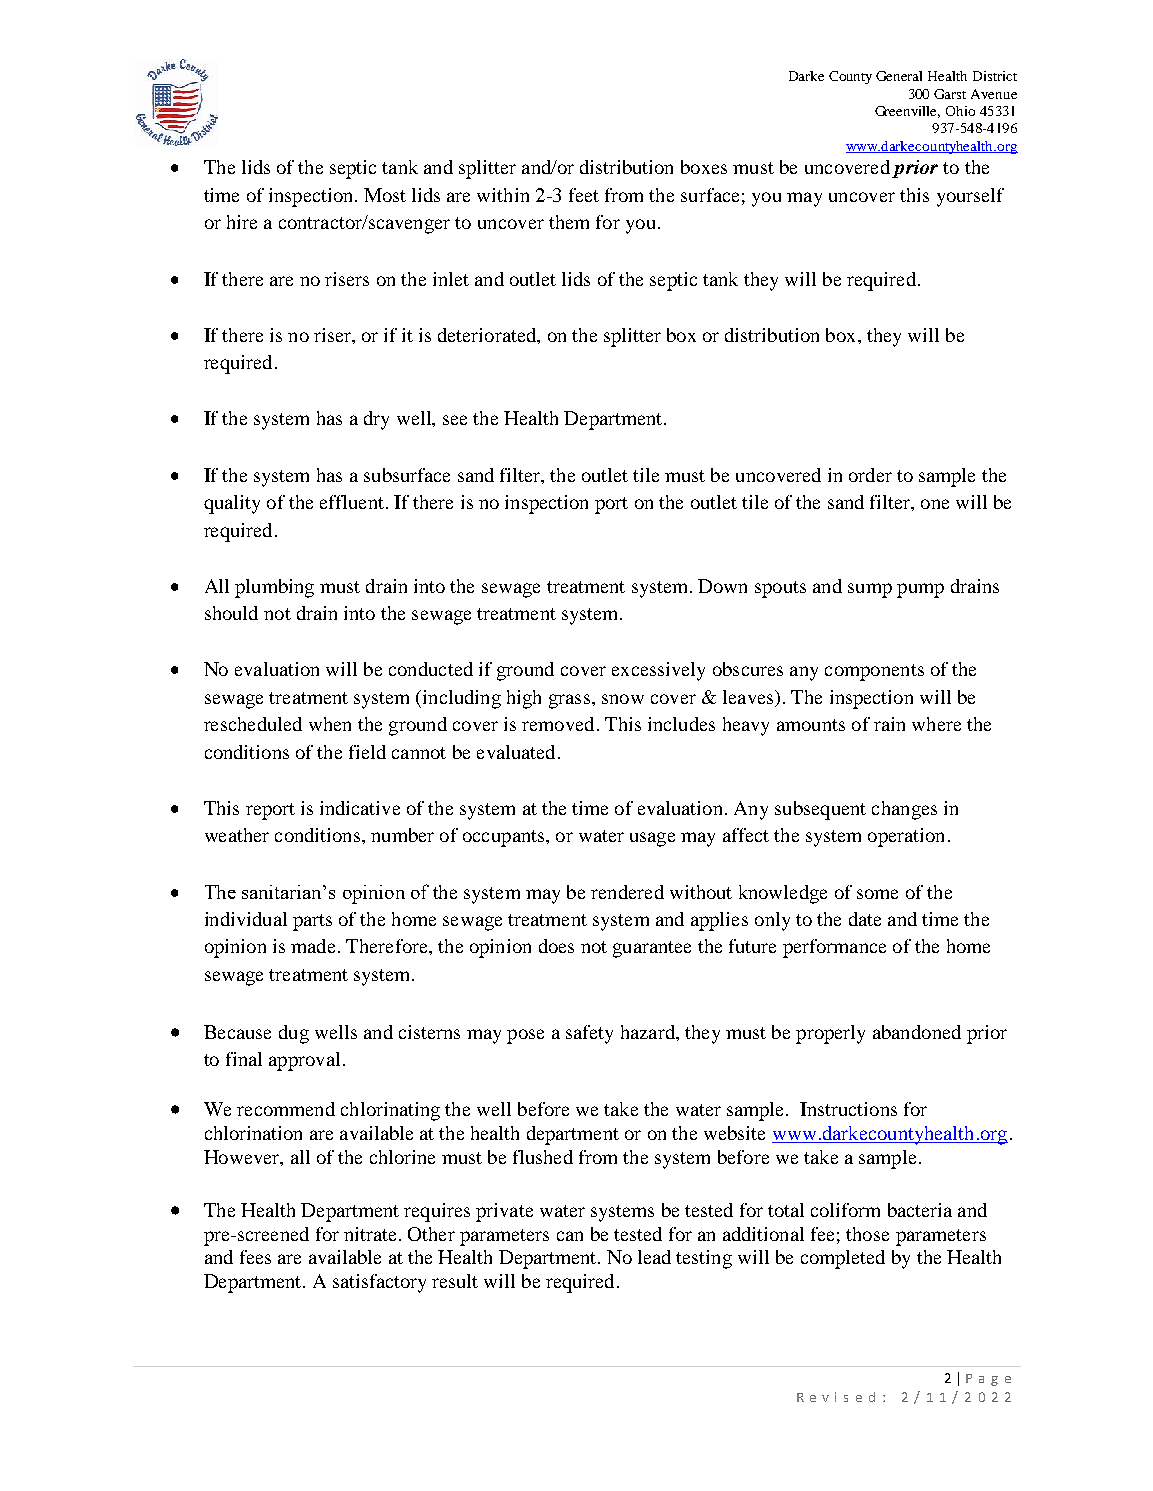 The image size is (1153, 1491). What do you see at coordinates (330, 724) in the screenshot?
I see `when` at bounding box center [330, 724].
